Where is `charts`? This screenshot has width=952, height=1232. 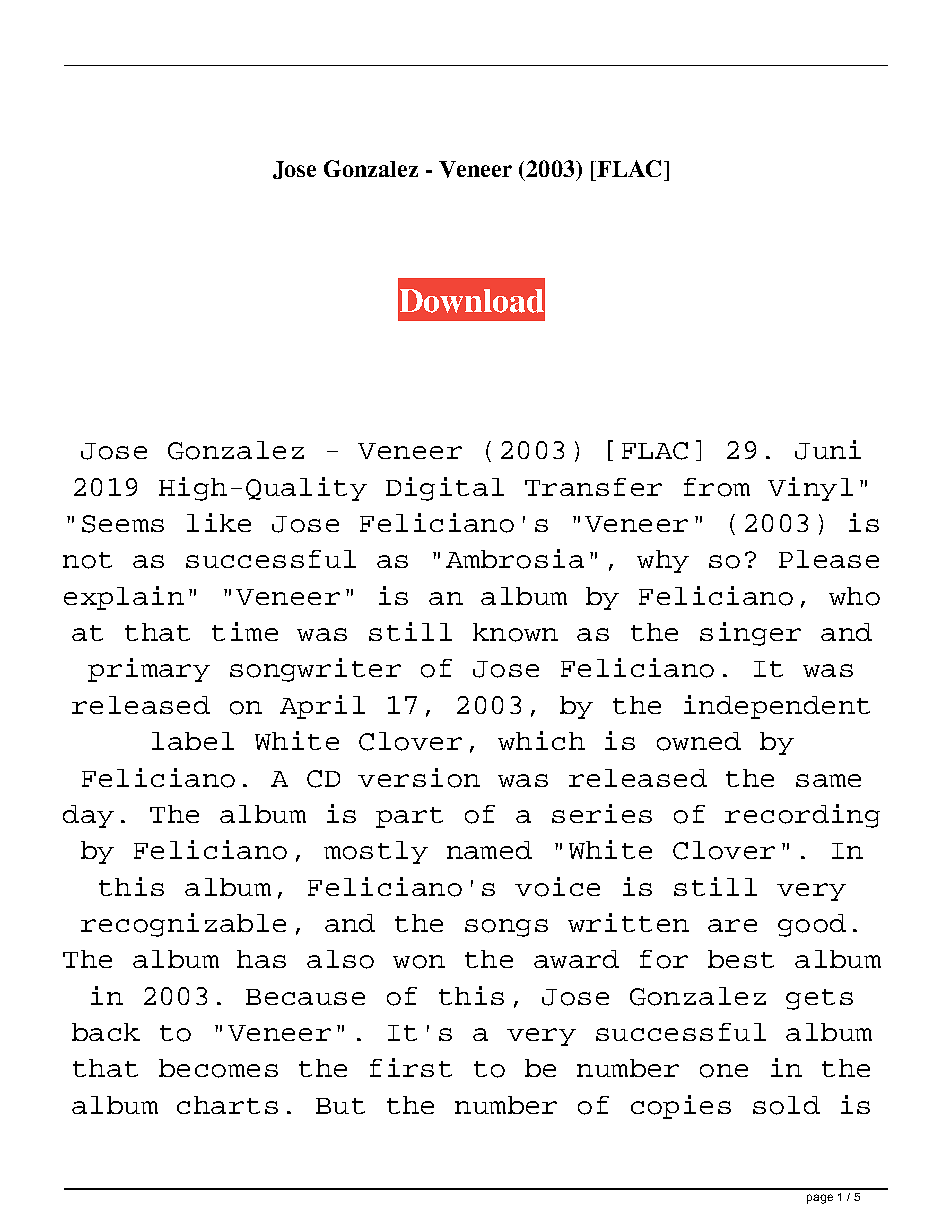
charts is located at coordinates (227, 1105).
